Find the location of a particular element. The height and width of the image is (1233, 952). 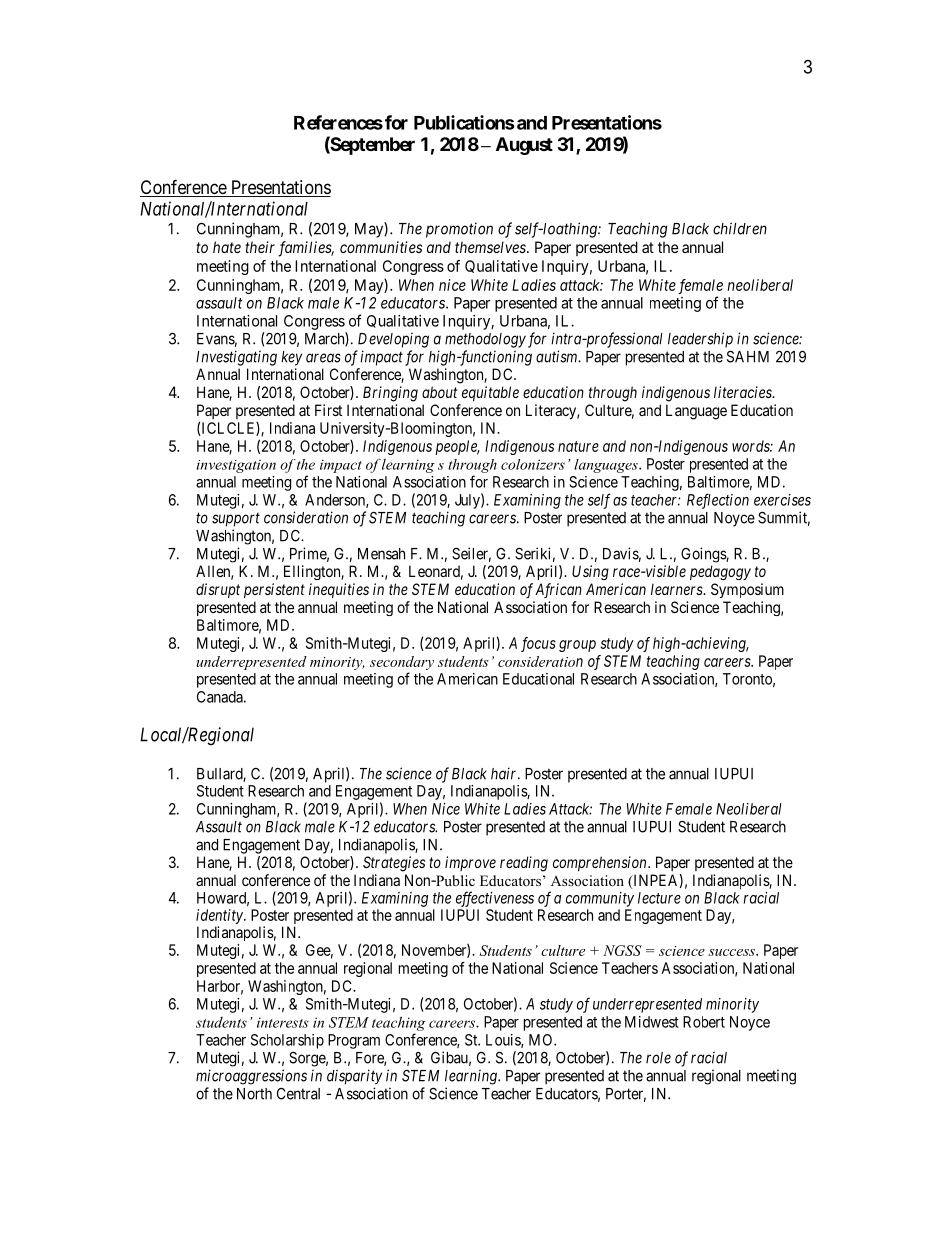

Scholarship is located at coordinates (287, 1041).
